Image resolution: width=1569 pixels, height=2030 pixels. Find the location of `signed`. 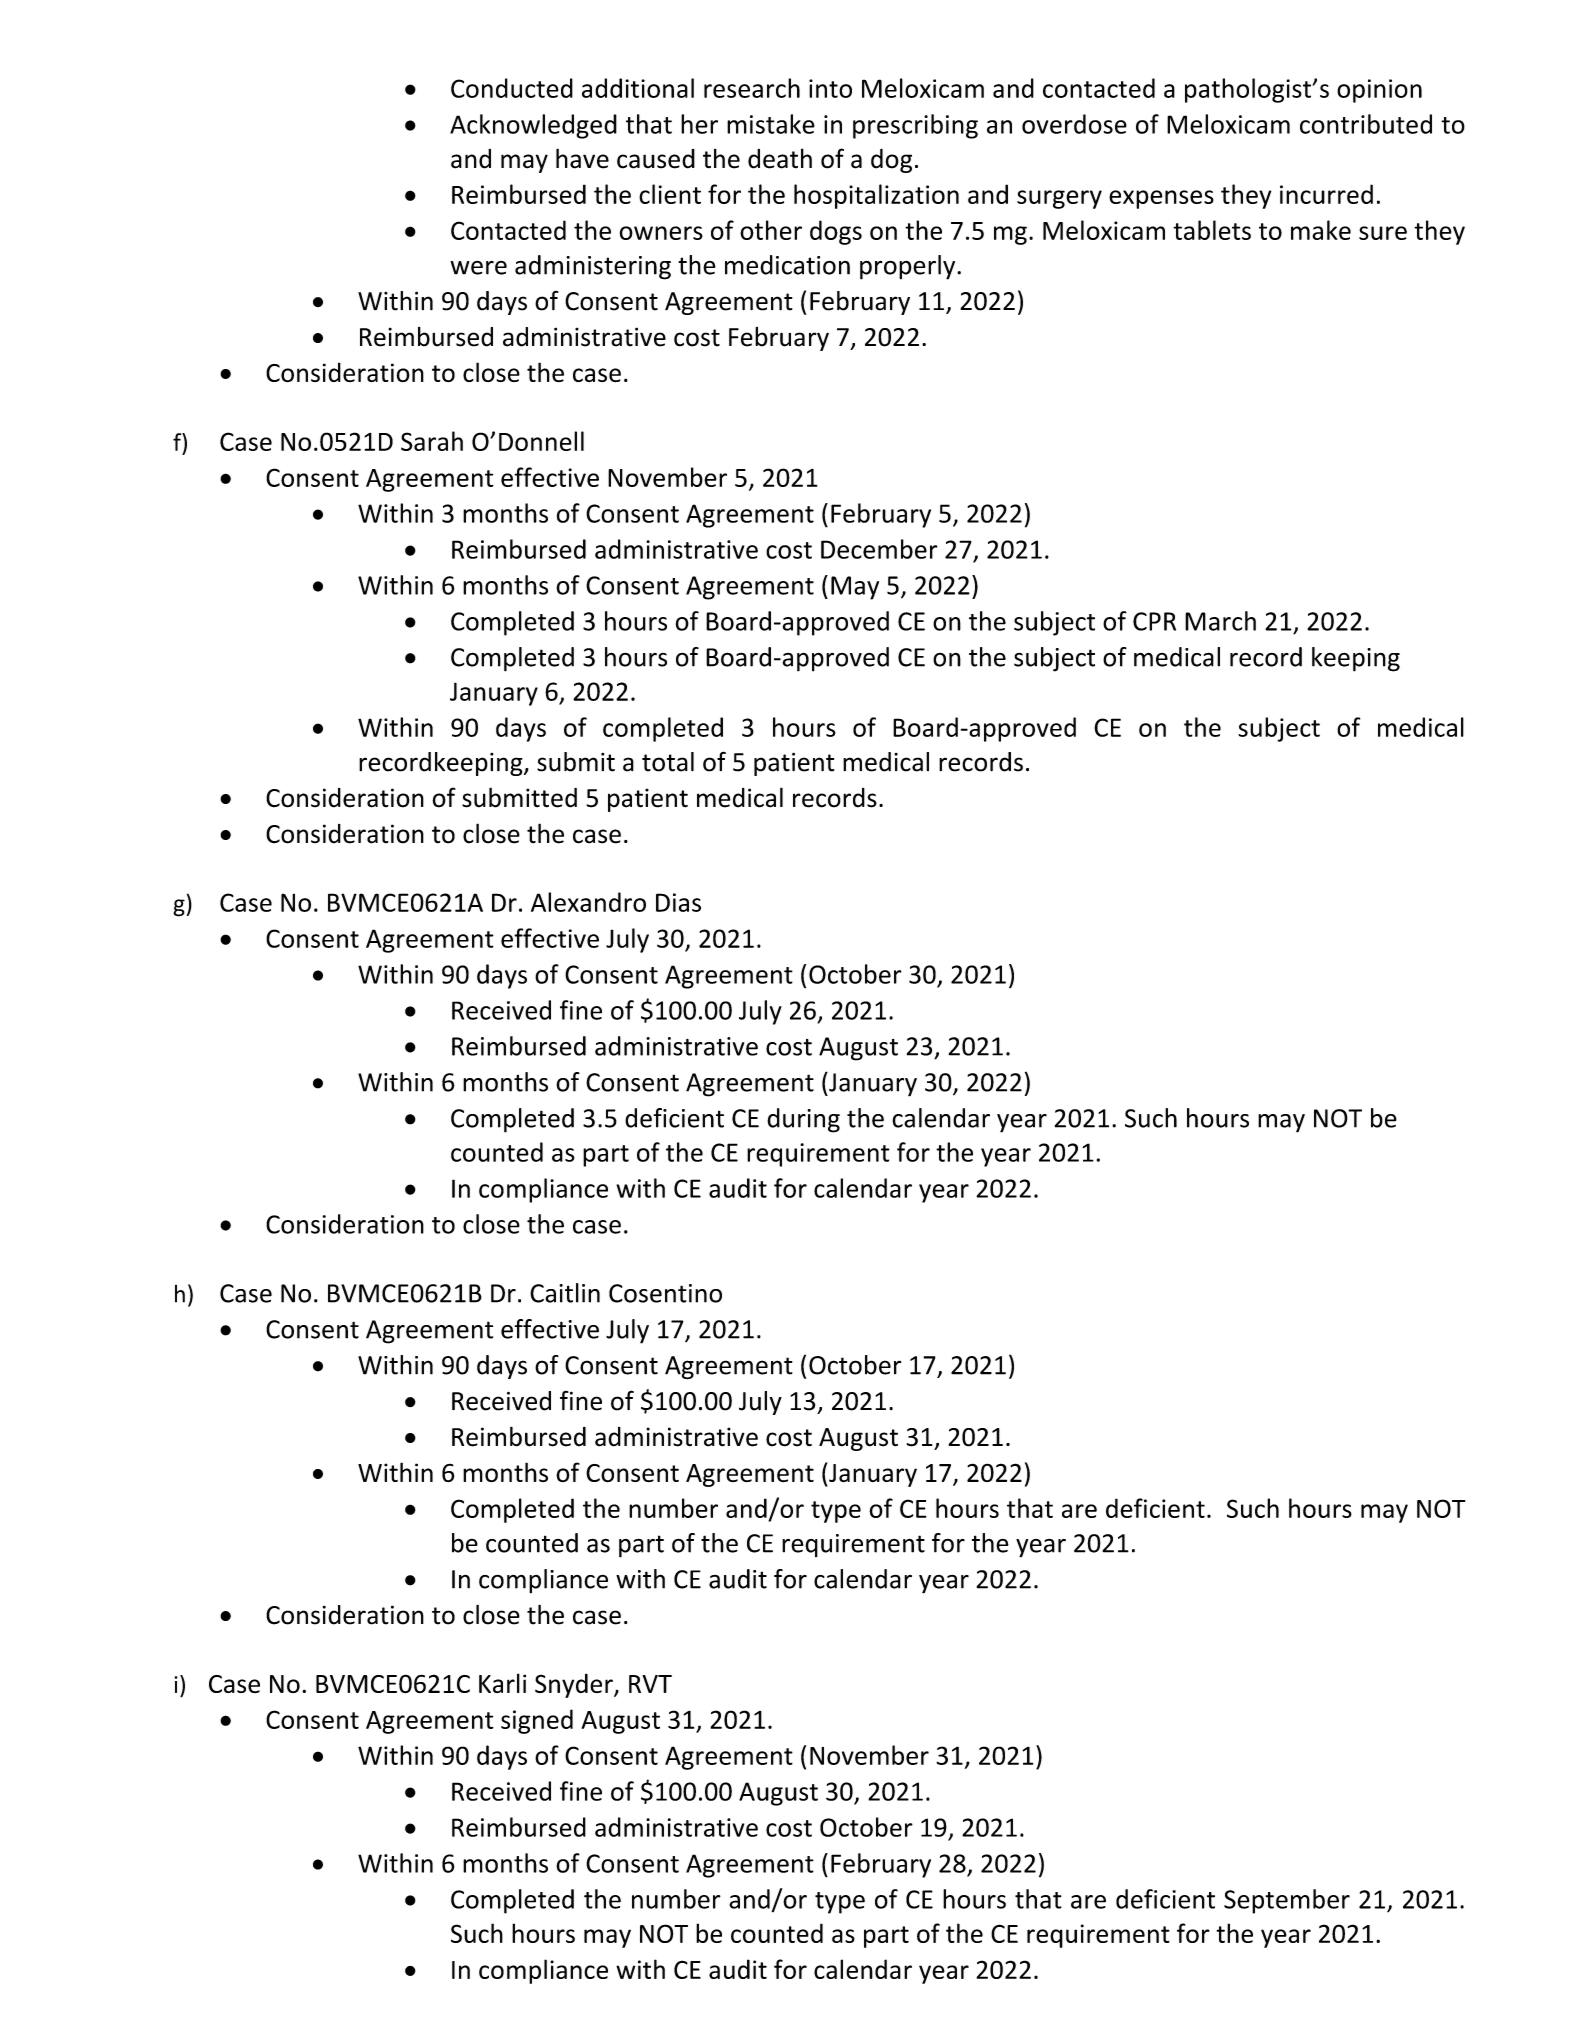

signed is located at coordinates (537, 1721).
